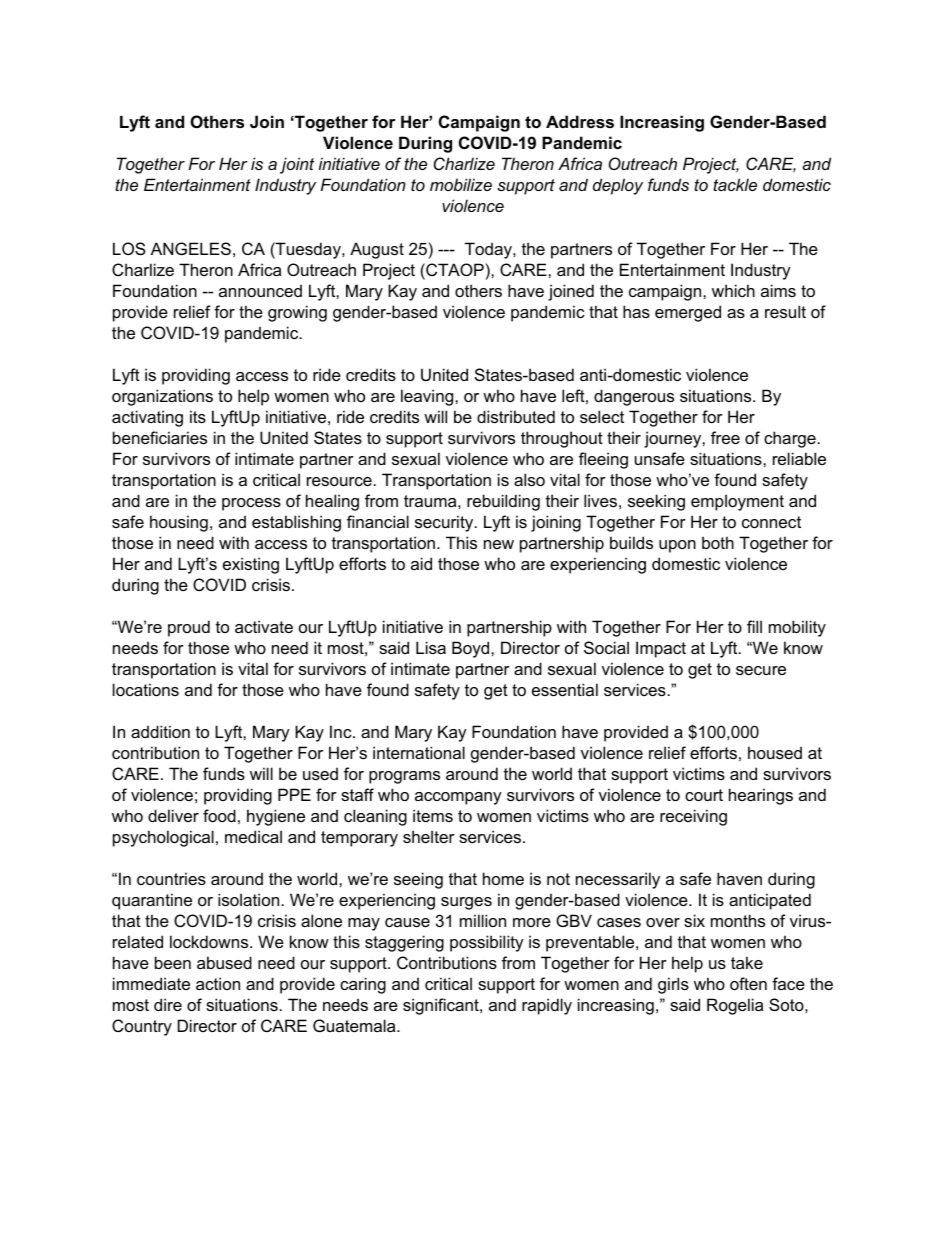 The width and height of the screenshot is (952, 1233). What do you see at coordinates (191, 248) in the screenshot?
I see `ANGELES` at bounding box center [191, 248].
